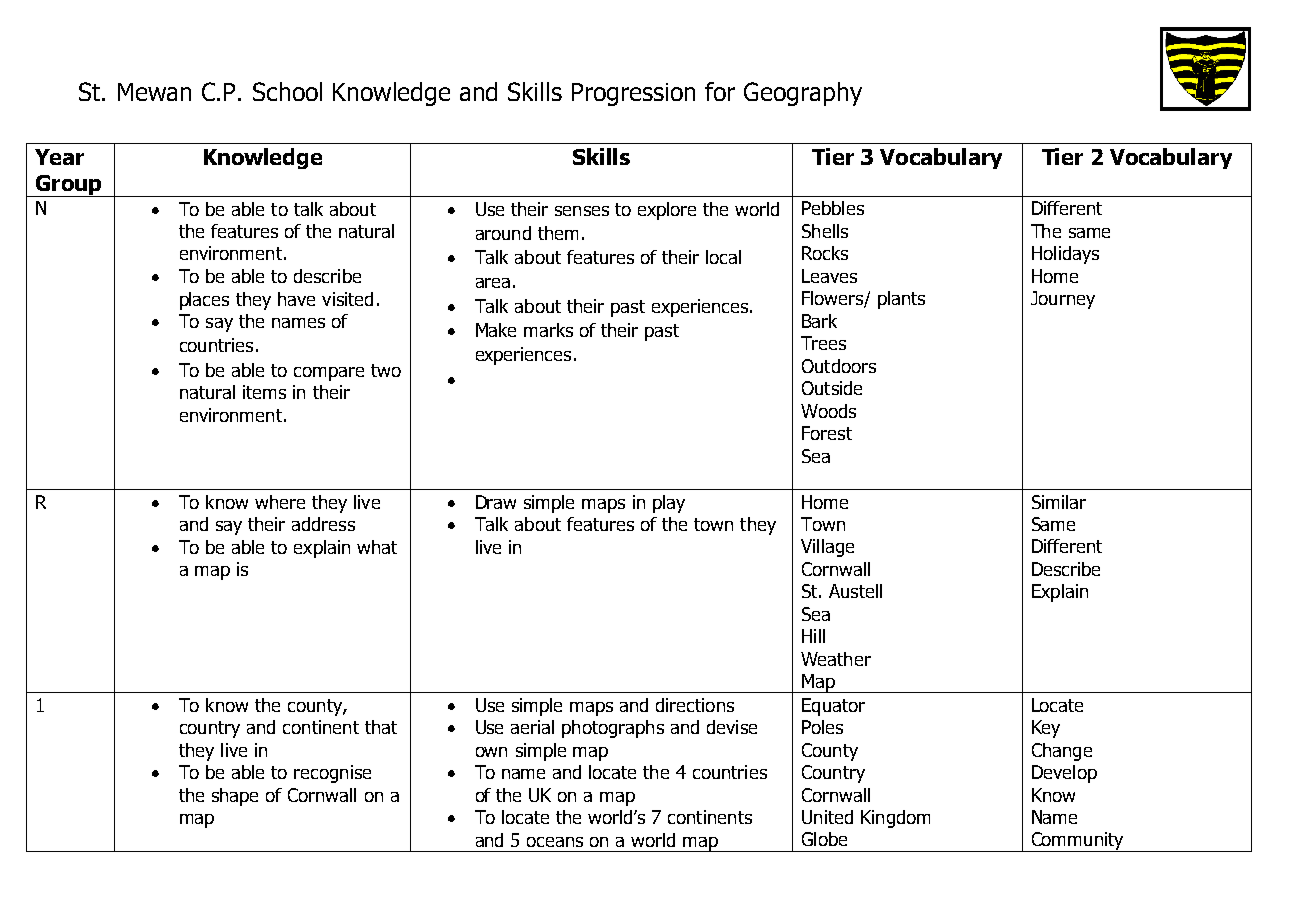 The height and width of the document is (924, 1308). What do you see at coordinates (633, 94) in the document?
I see `Progression` at bounding box center [633, 94].
